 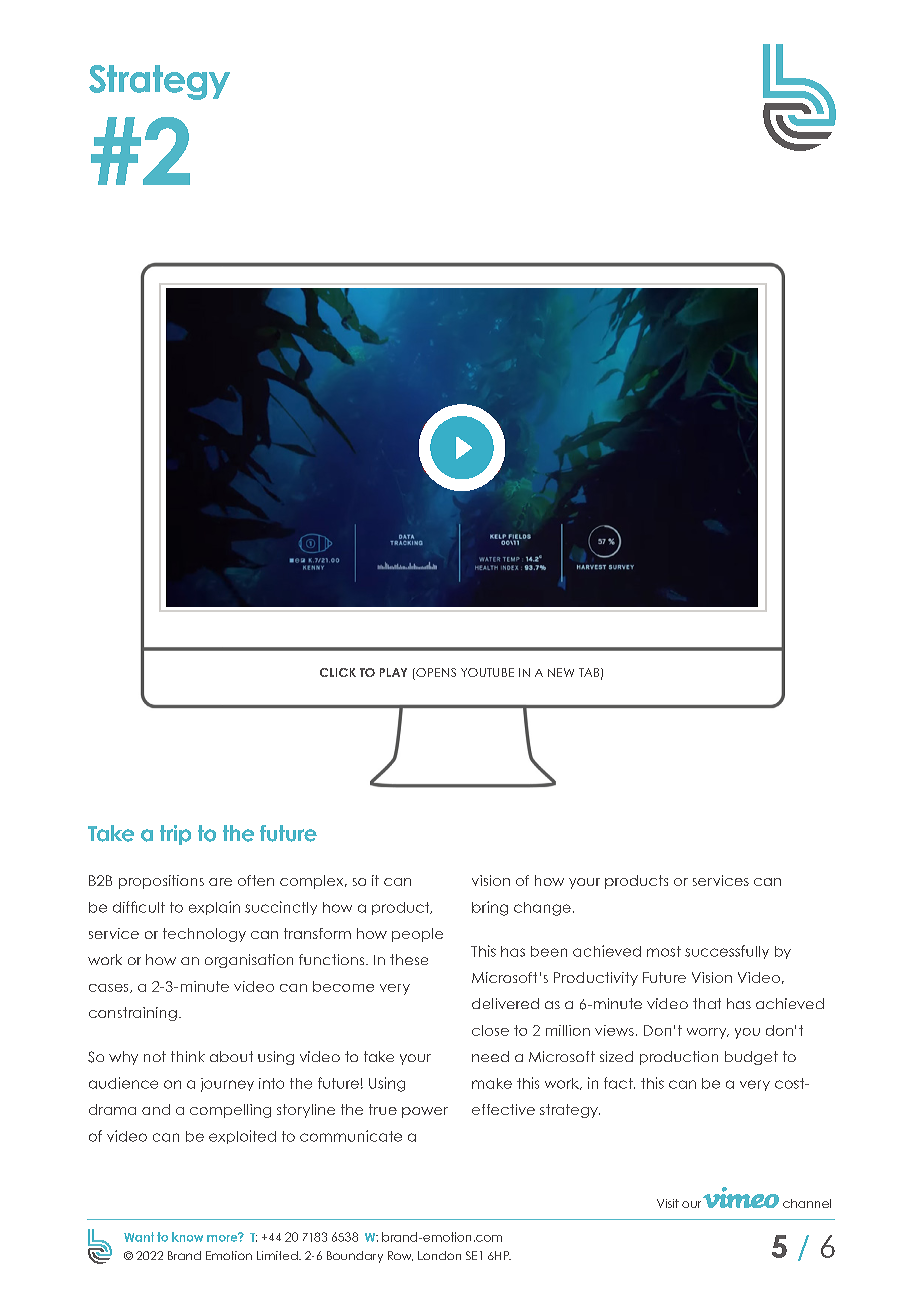 What do you see at coordinates (409, 959) in the screenshot?
I see `these` at bounding box center [409, 959].
